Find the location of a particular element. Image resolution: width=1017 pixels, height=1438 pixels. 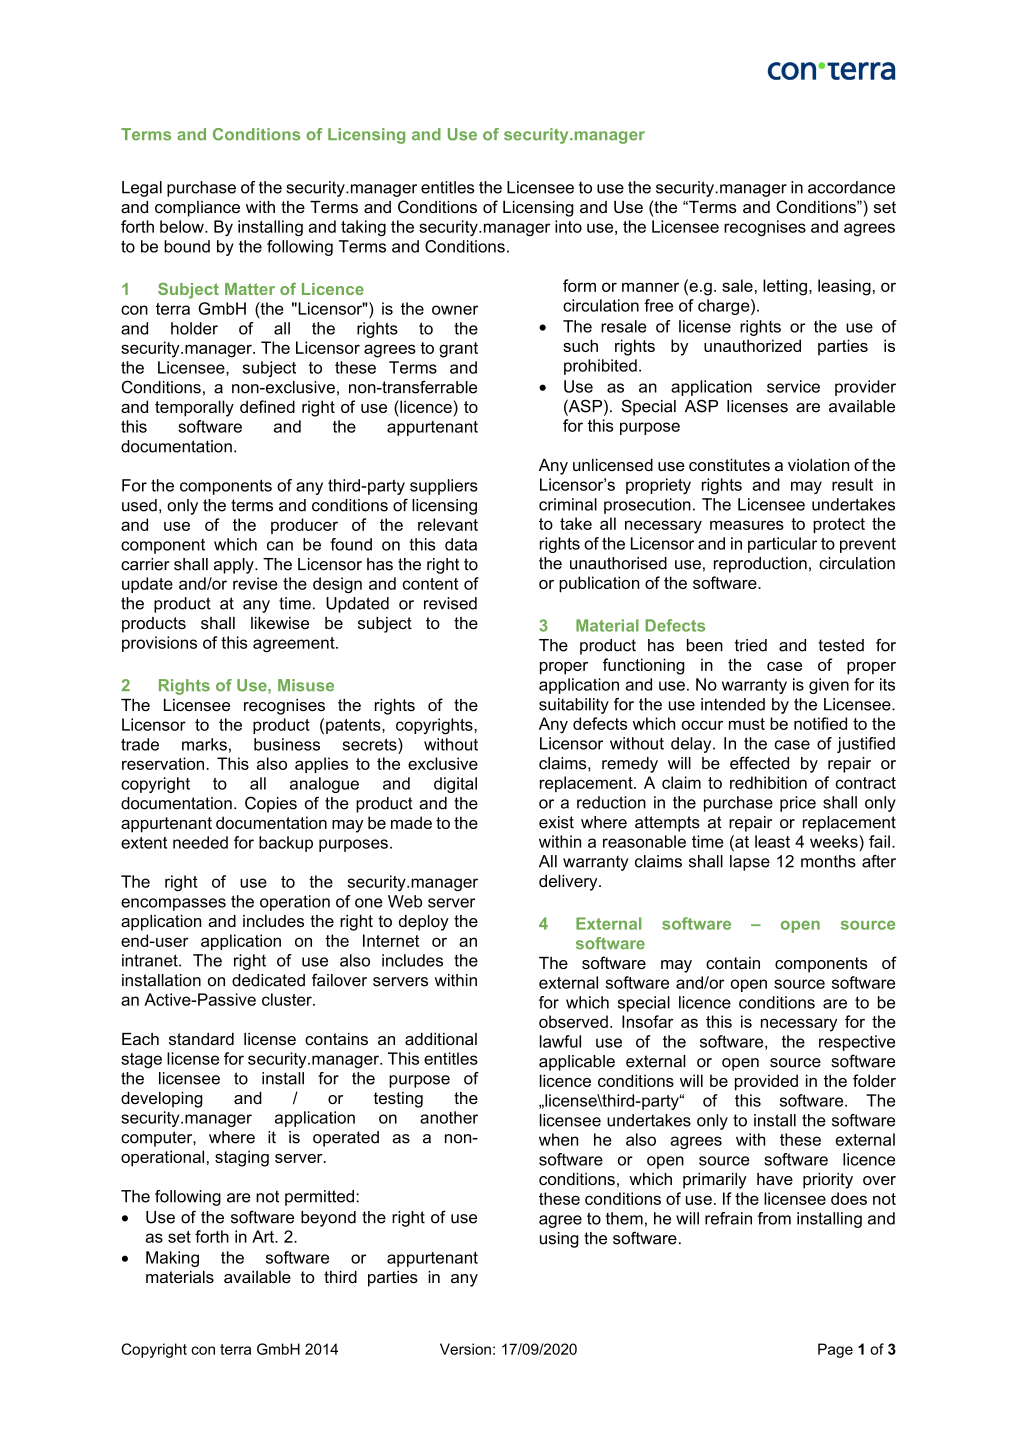

accordance is located at coordinates (851, 187).
